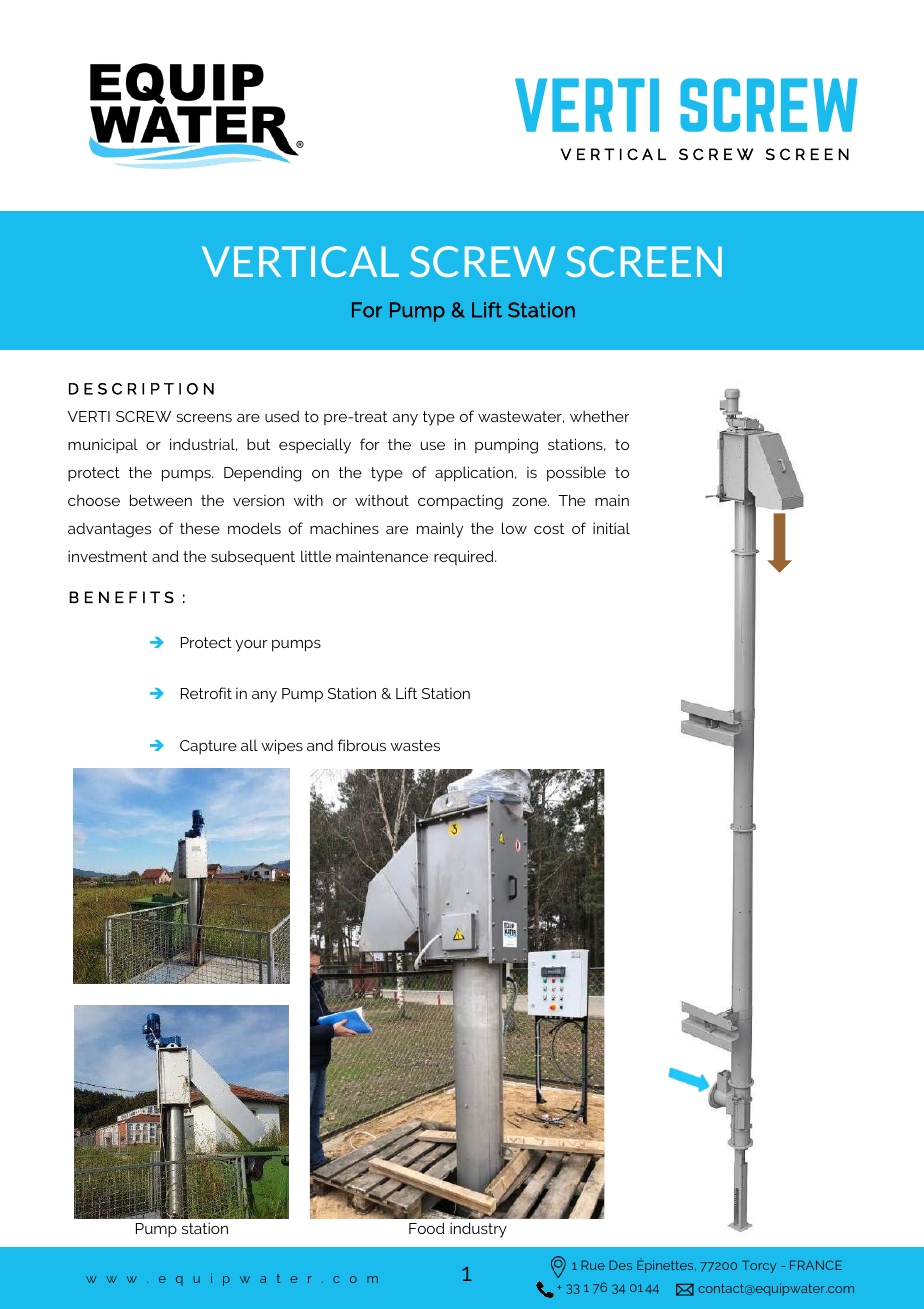  Describe the element at coordinates (475, 474) in the screenshot. I see `application` at that location.
